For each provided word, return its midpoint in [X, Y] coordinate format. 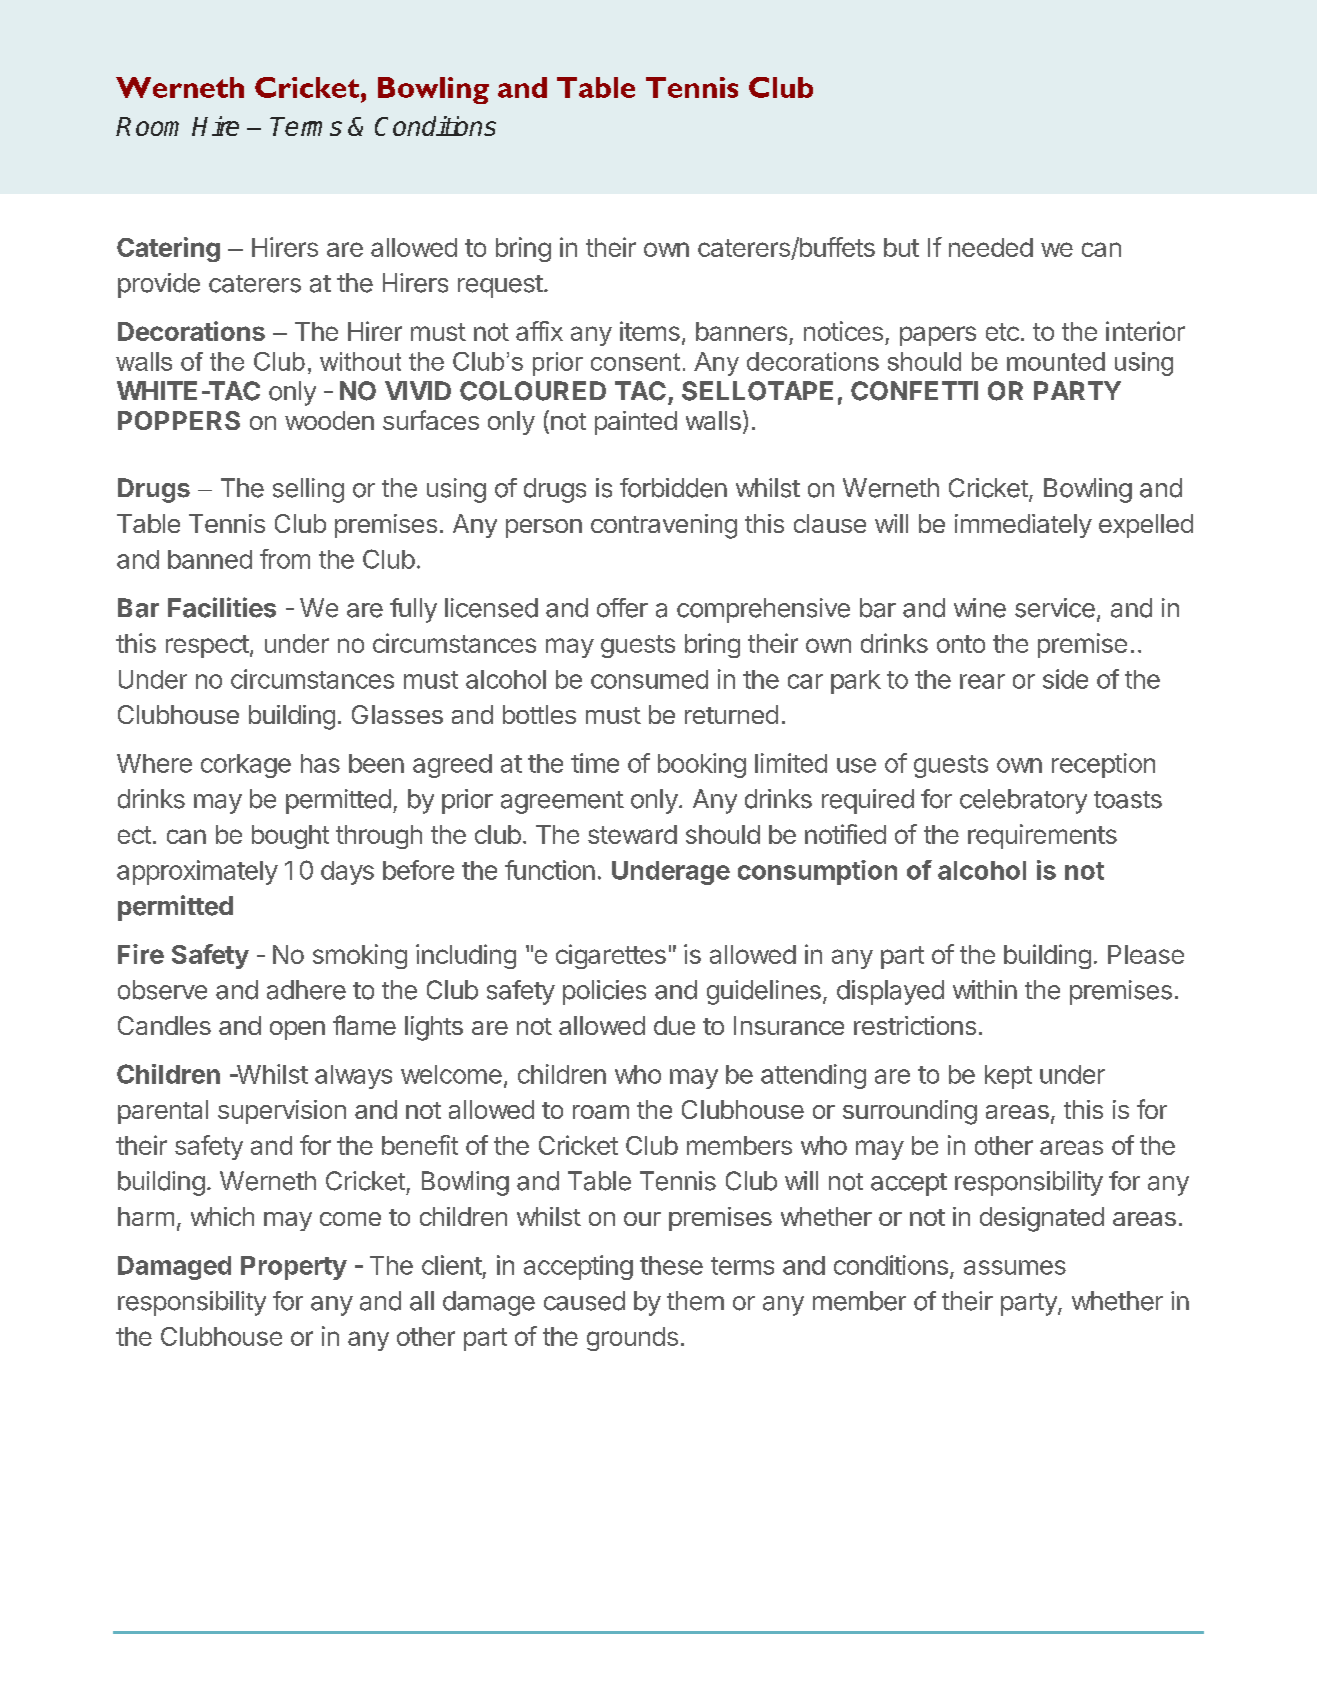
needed [991, 247]
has [320, 763]
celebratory [1023, 801]
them [695, 1301]
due [674, 1025]
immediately [1023, 526]
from [285, 559]
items [650, 331]
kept [1008, 1077]
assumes [1015, 1267]
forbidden [673, 488]
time [595, 763]
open [297, 1030]
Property [294, 1268]
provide [159, 285]
